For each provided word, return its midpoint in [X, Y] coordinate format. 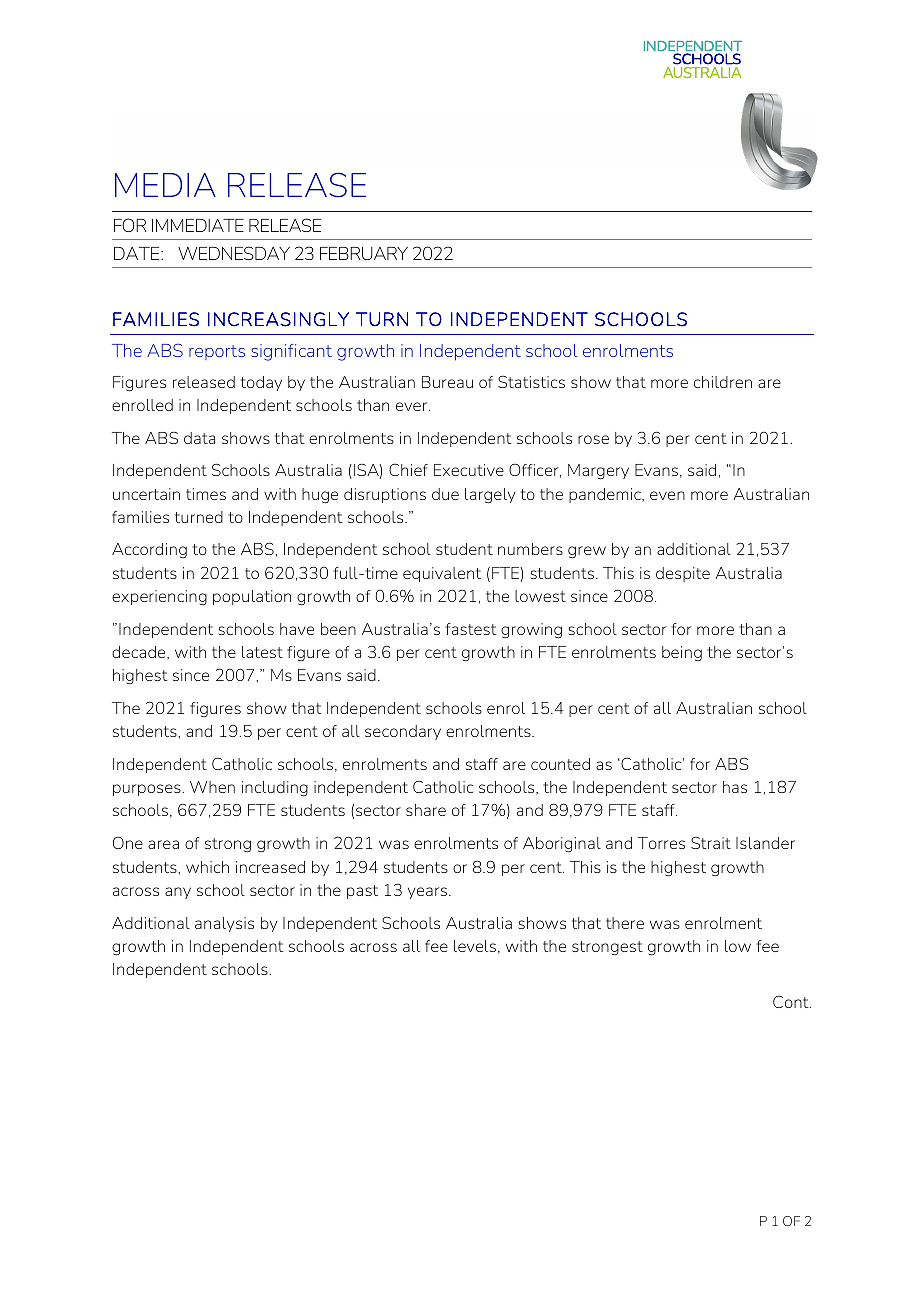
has [735, 787]
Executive [469, 470]
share [426, 810]
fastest [471, 629]
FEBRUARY [364, 253]
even [667, 495]
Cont [792, 1001]
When [212, 787]
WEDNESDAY [234, 253]
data [199, 438]
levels [475, 946]
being [682, 653]
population [252, 597]
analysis [224, 924]
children [723, 382]
